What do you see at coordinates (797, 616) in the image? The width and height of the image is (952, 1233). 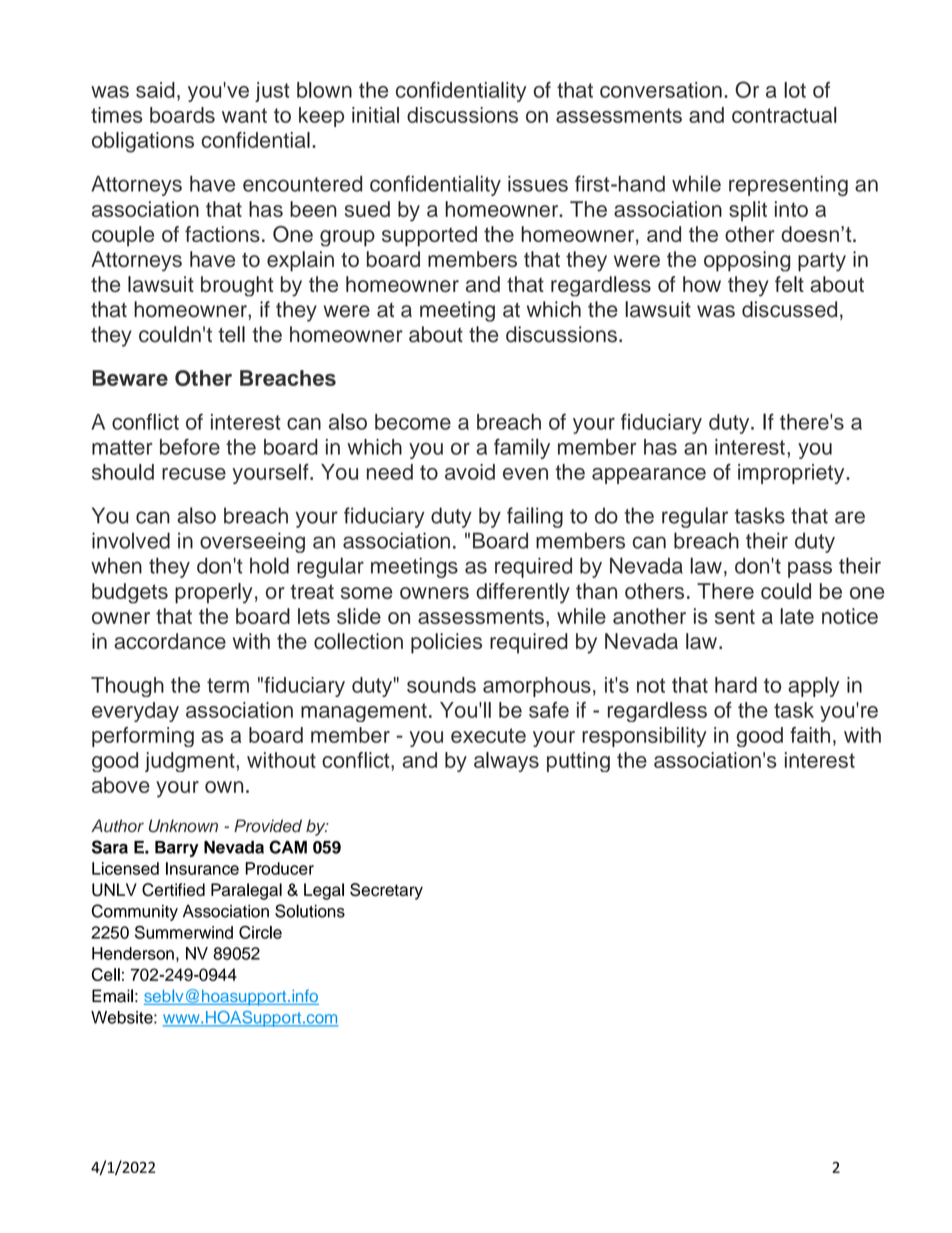 I see `late` at bounding box center [797, 616].
